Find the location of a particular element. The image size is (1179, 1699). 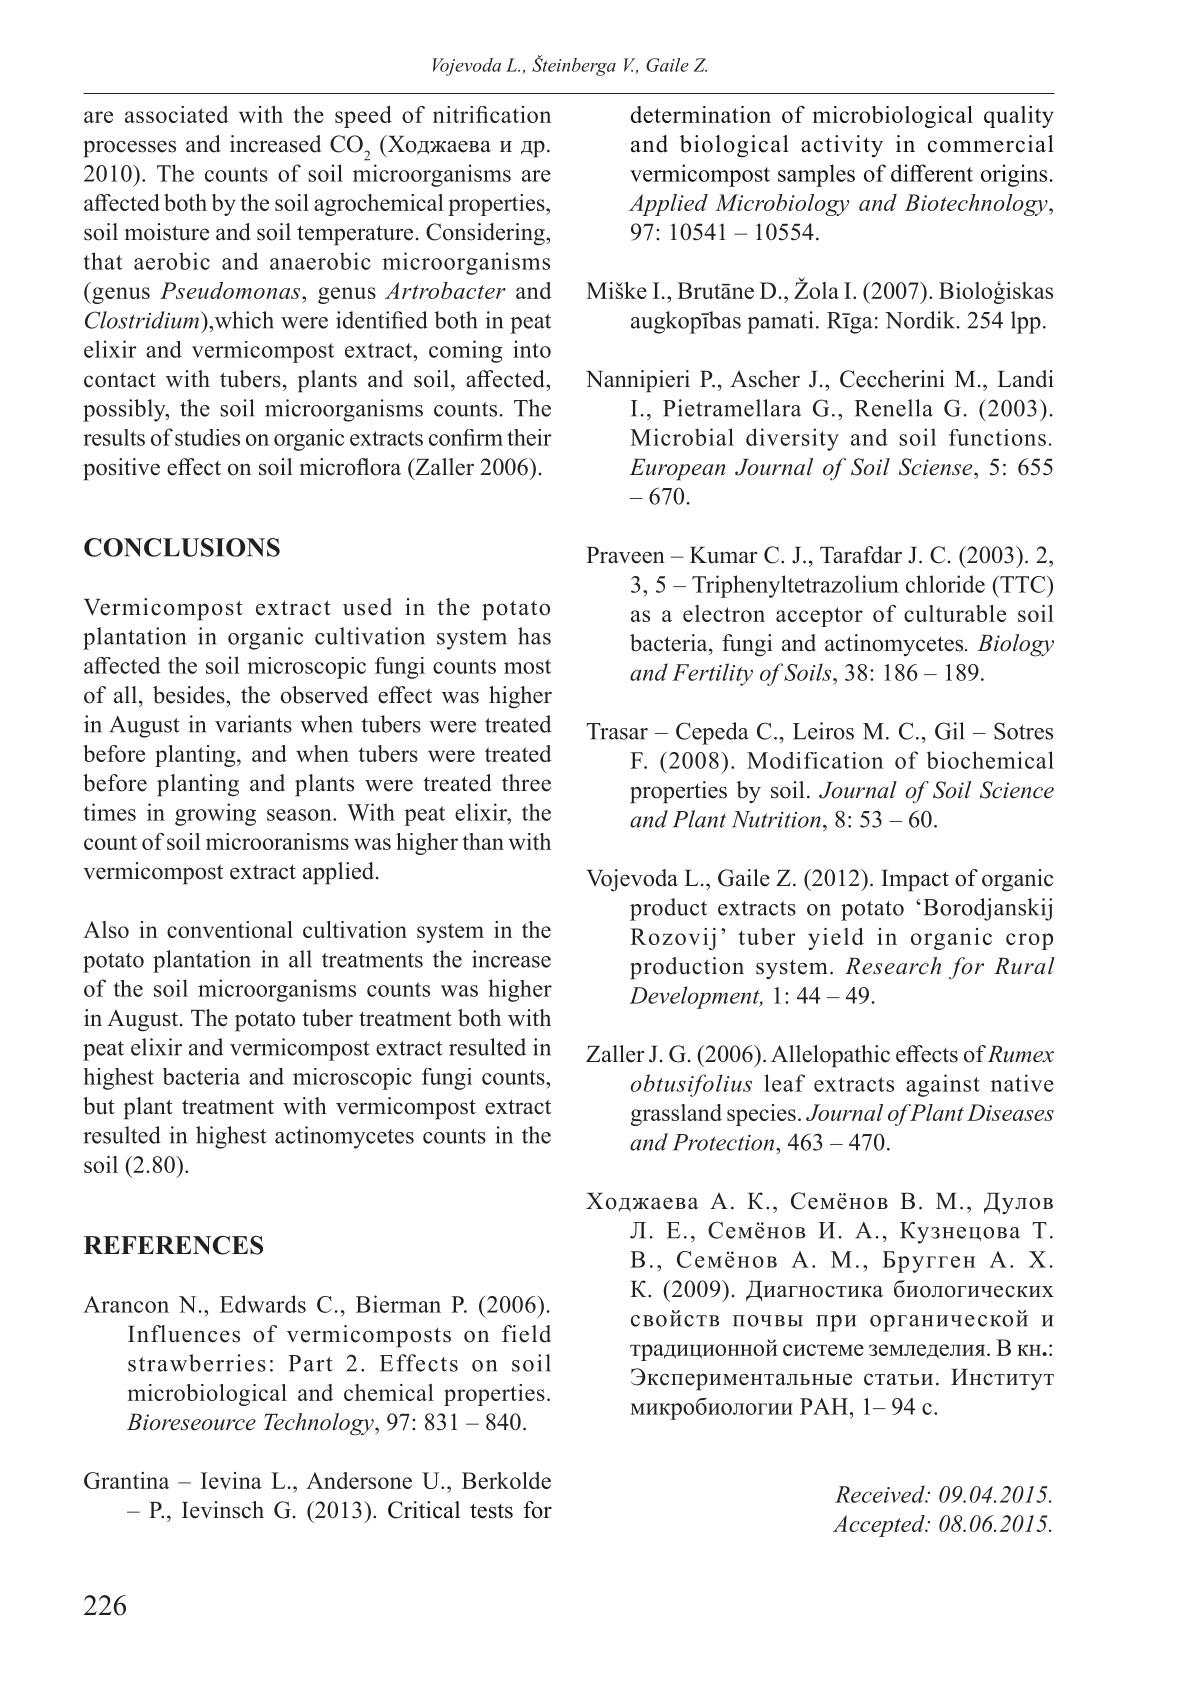

field is located at coordinates (526, 1334).
